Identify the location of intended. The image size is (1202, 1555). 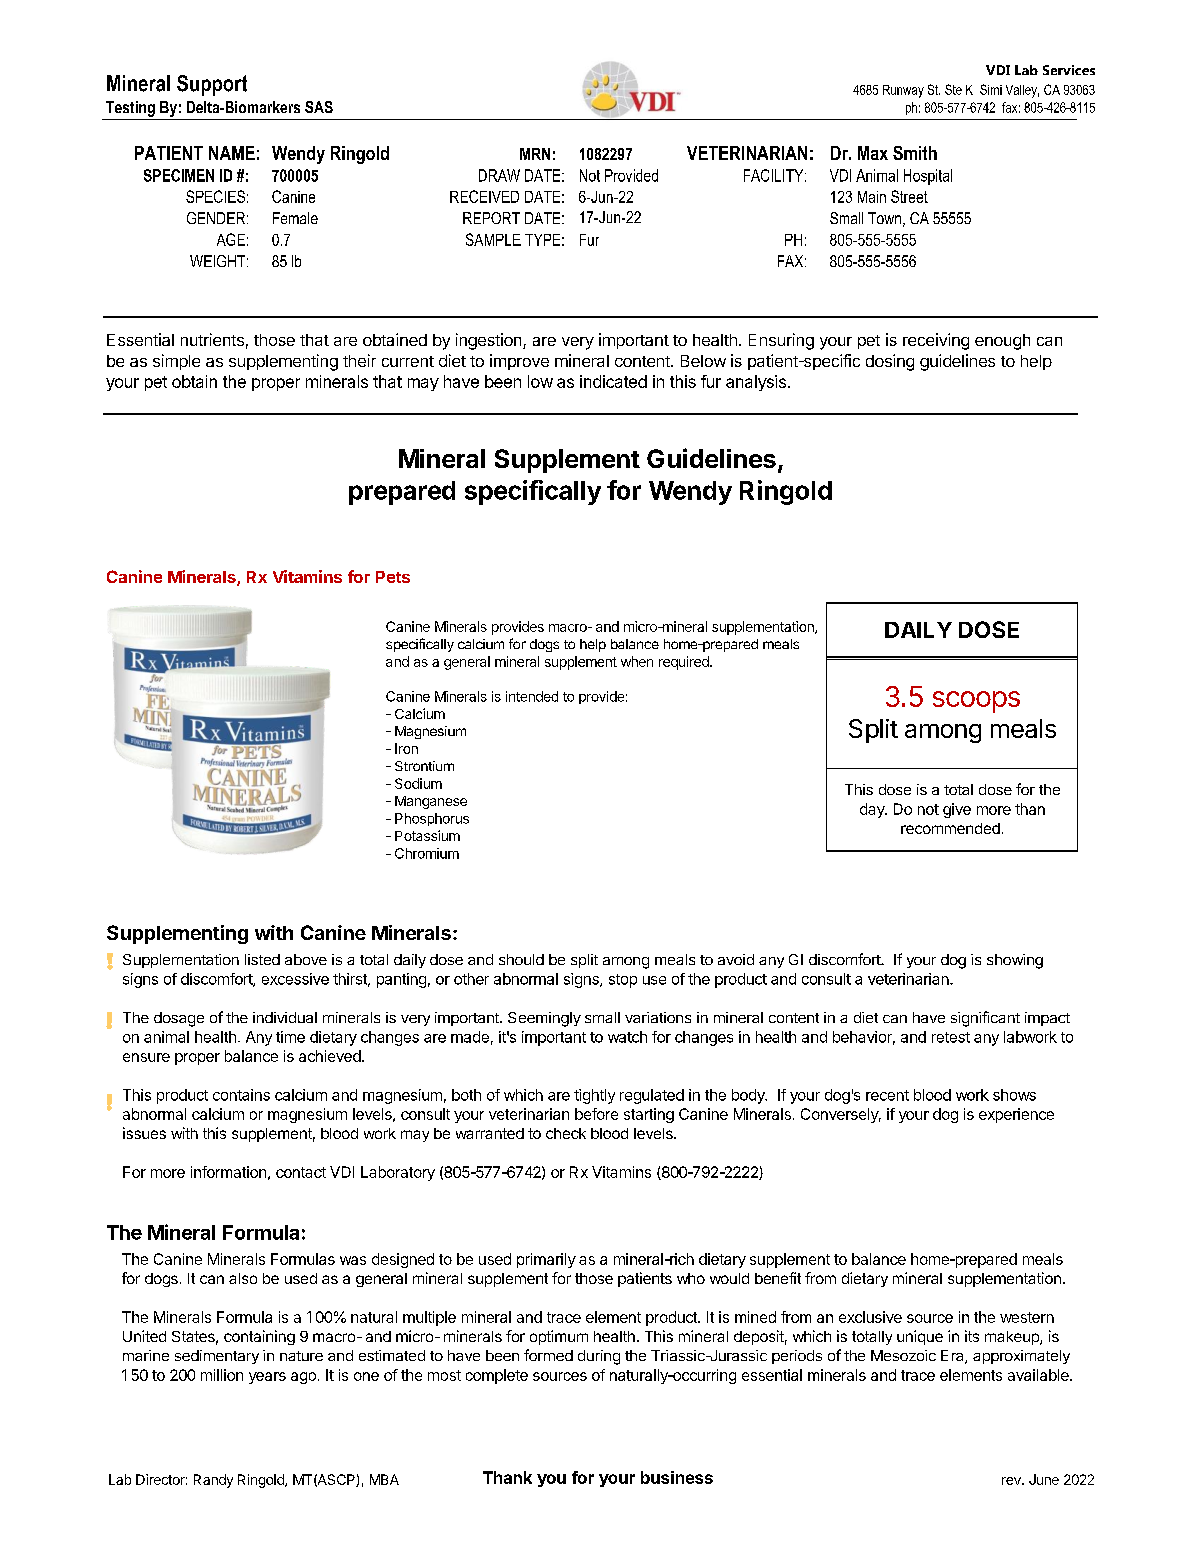
(532, 696).
